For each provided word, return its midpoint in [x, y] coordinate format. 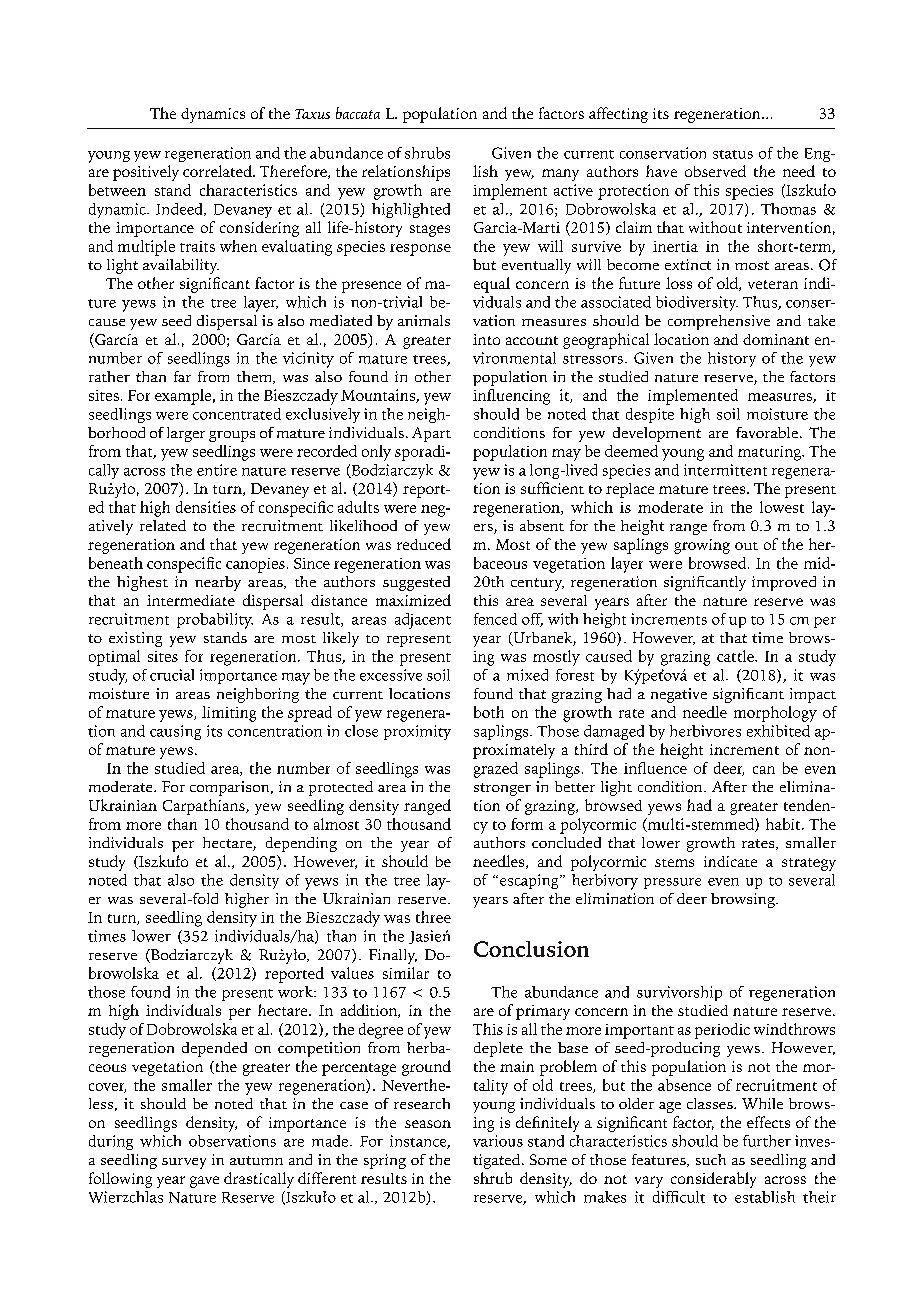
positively [146, 173]
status [733, 154]
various [498, 1141]
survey [184, 1163]
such [711, 1159]
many [560, 175]
